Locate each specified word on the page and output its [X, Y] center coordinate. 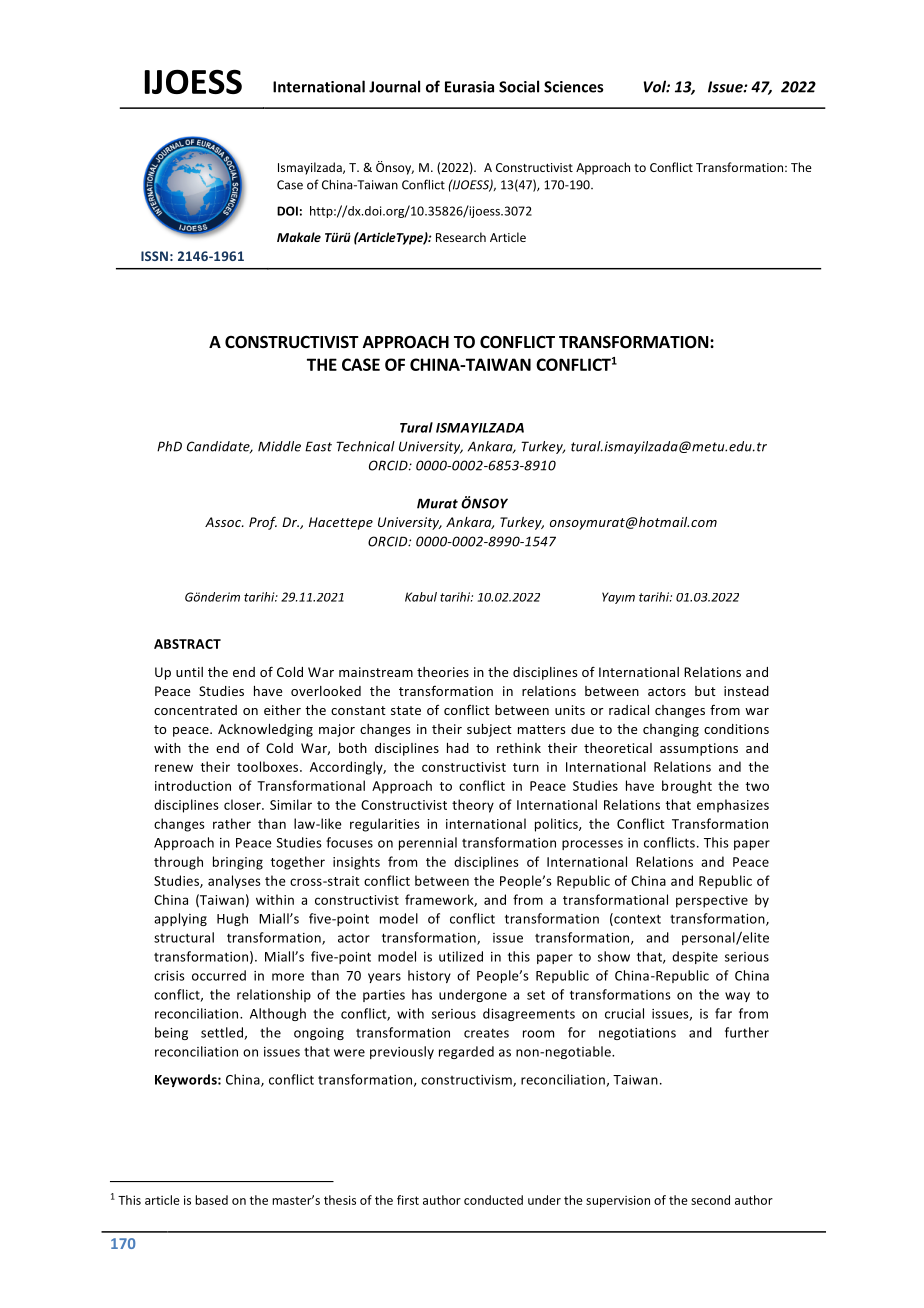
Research [461, 237]
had [458, 748]
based [211, 1200]
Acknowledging [265, 730]
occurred [219, 975]
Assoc [224, 522]
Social [519, 86]
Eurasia [469, 87]
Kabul [421, 597]
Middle [279, 446]
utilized [461, 956]
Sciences [573, 87]
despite [695, 957]
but [705, 691]
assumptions [699, 749]
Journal [394, 86]
